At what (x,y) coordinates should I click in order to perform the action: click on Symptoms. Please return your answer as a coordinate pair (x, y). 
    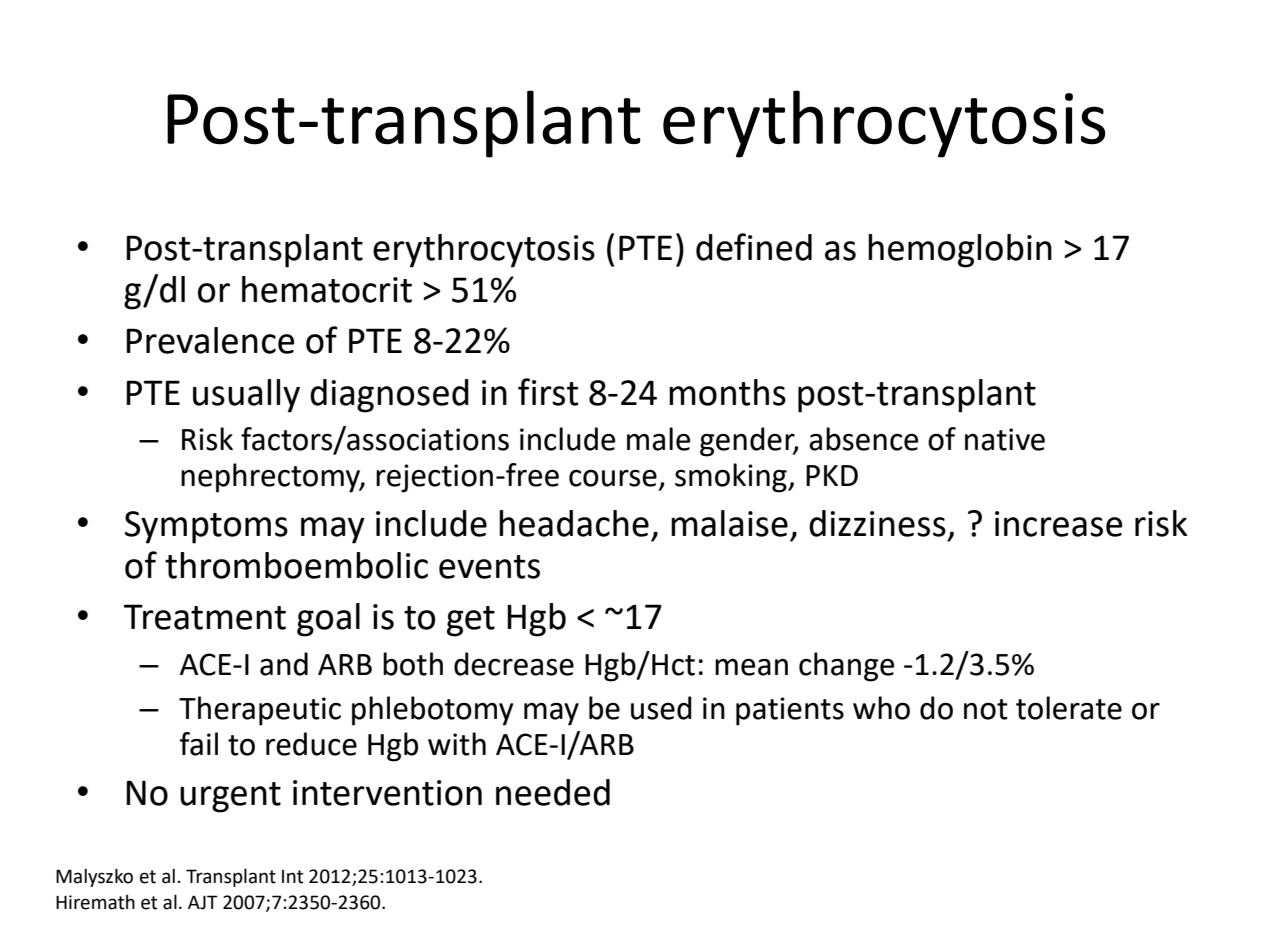
    Looking at the image, I should click on (206, 527).
